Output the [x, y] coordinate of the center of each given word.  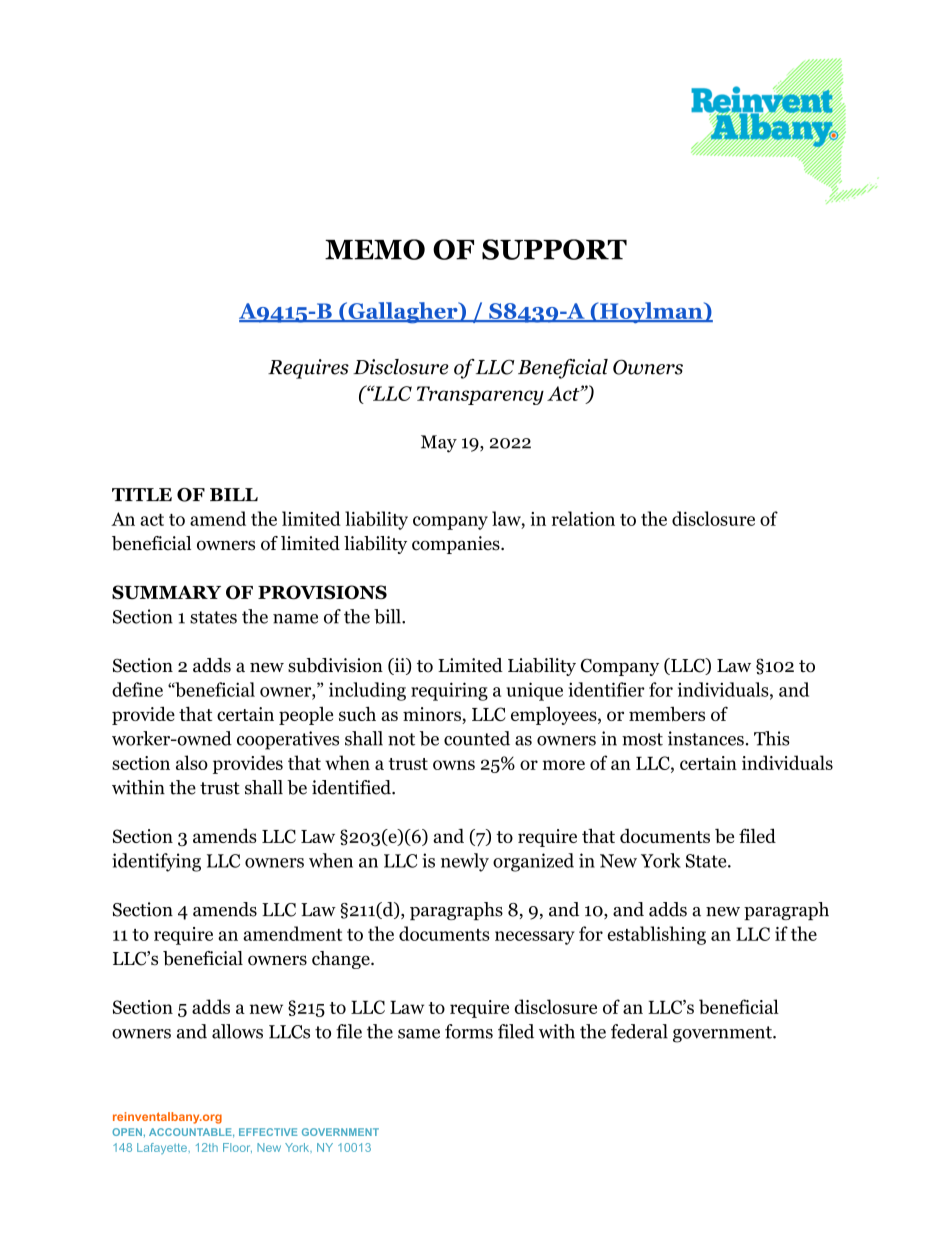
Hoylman [651, 313]
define [137, 689]
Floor [237, 1148]
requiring [449, 691]
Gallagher [403, 313]
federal [639, 1031]
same [419, 1034]
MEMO [375, 249]
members [667, 714]
